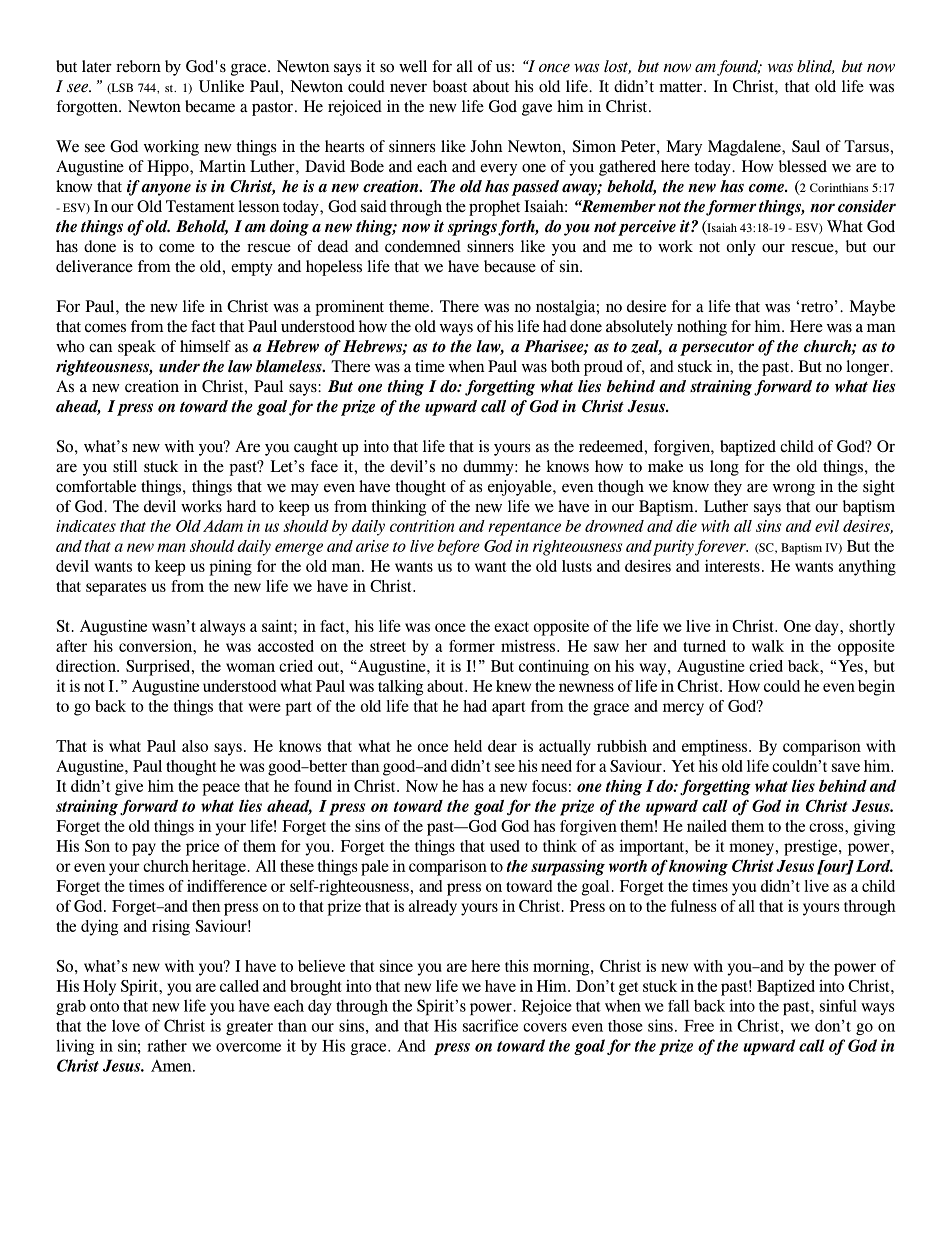  I want to click on emptiness, so click(714, 748).
